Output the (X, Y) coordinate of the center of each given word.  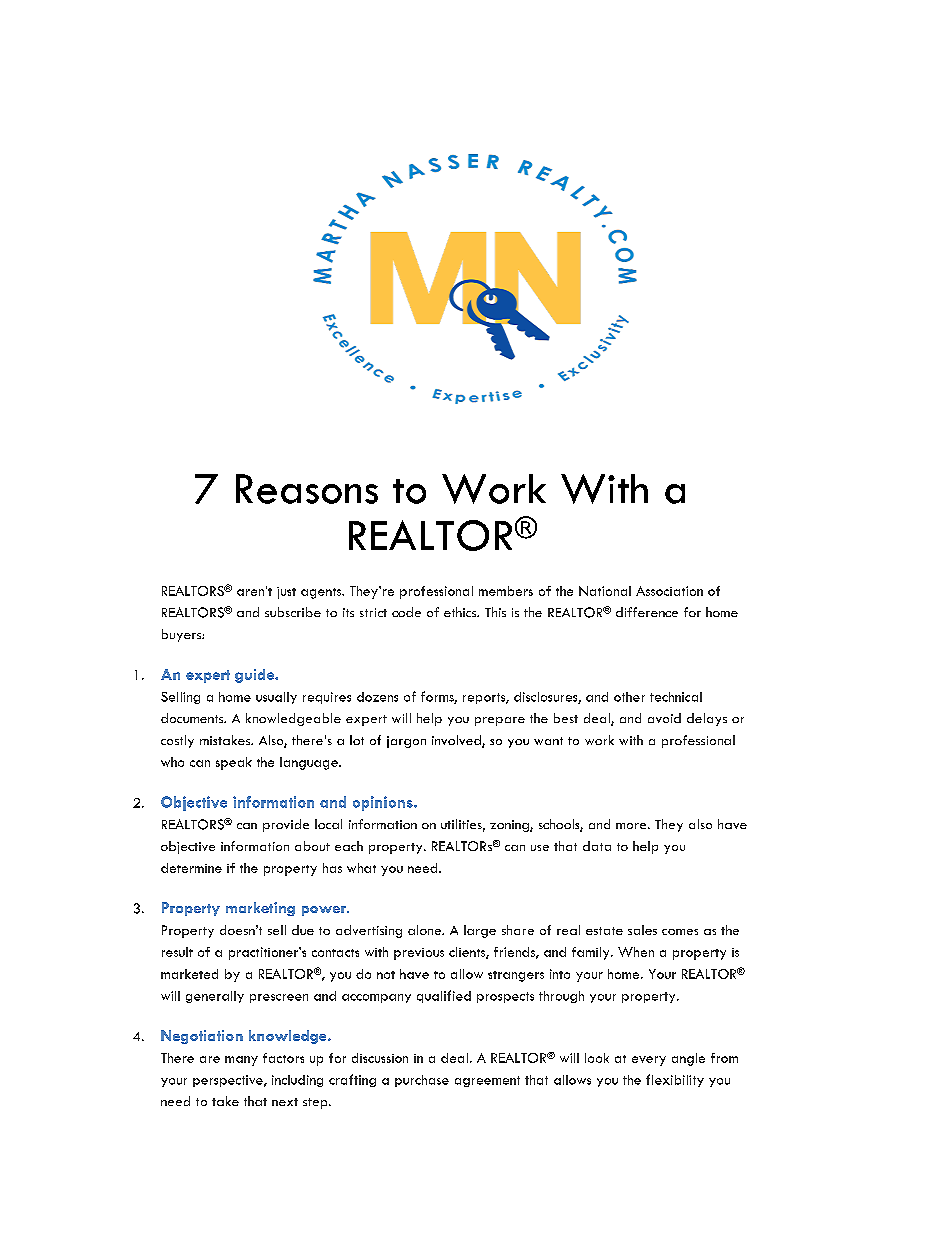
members (506, 591)
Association (669, 591)
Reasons (307, 489)
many (241, 1061)
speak (234, 763)
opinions (384, 803)
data (597, 846)
